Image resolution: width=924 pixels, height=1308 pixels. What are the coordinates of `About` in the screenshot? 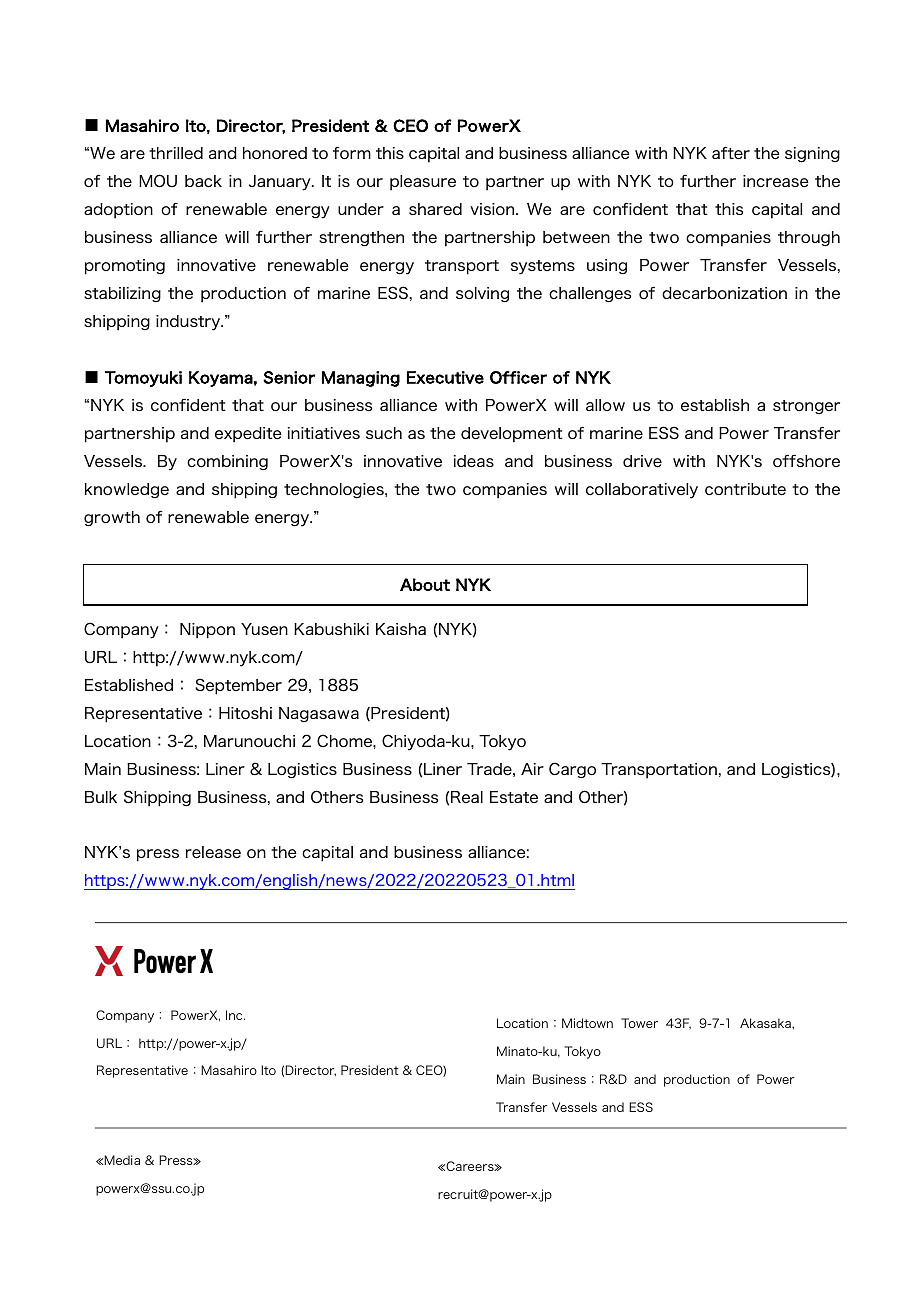 It's located at (425, 584).
